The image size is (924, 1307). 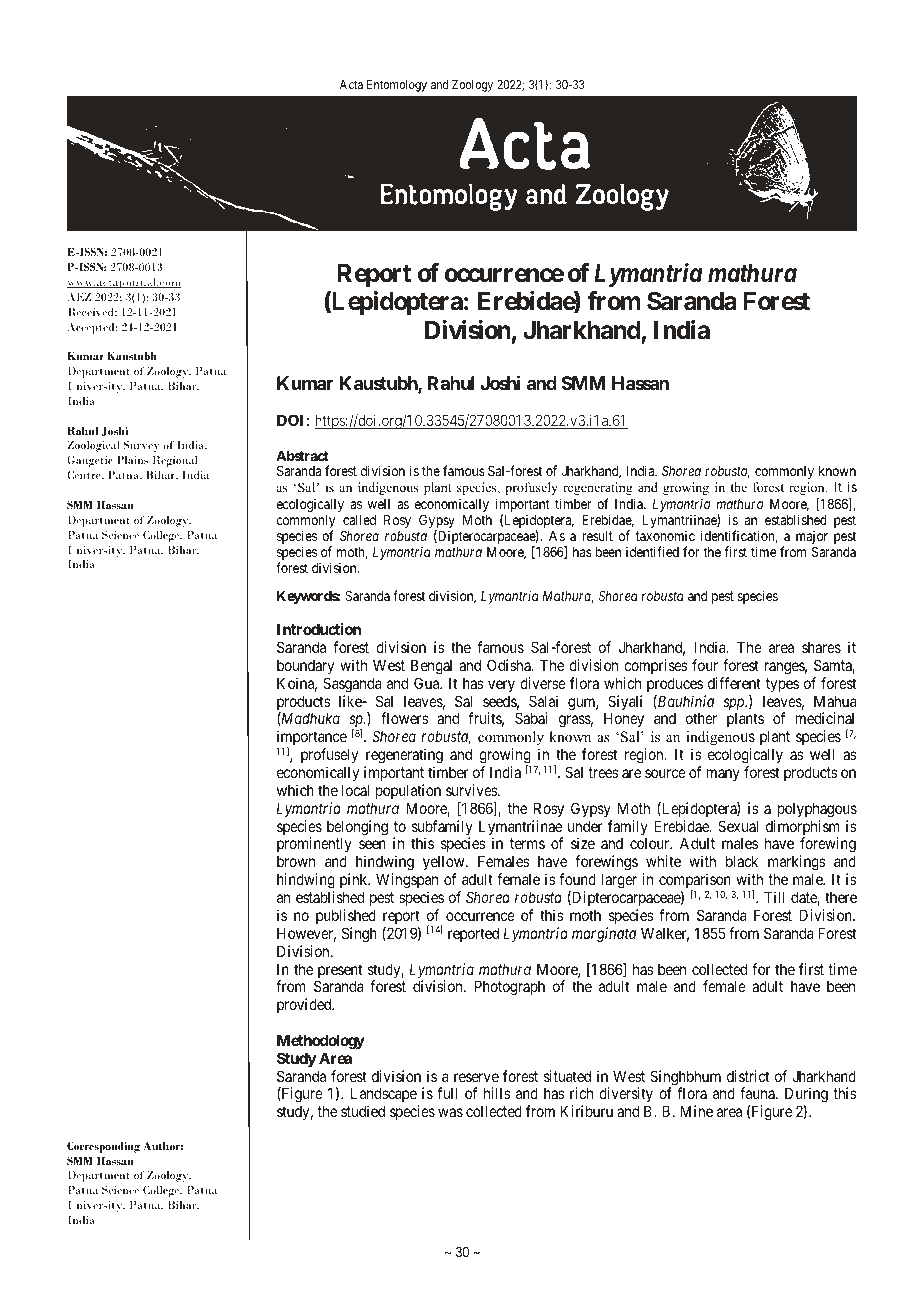 What do you see at coordinates (103, 1147) in the image?
I see `Corresponding` at bounding box center [103, 1147].
